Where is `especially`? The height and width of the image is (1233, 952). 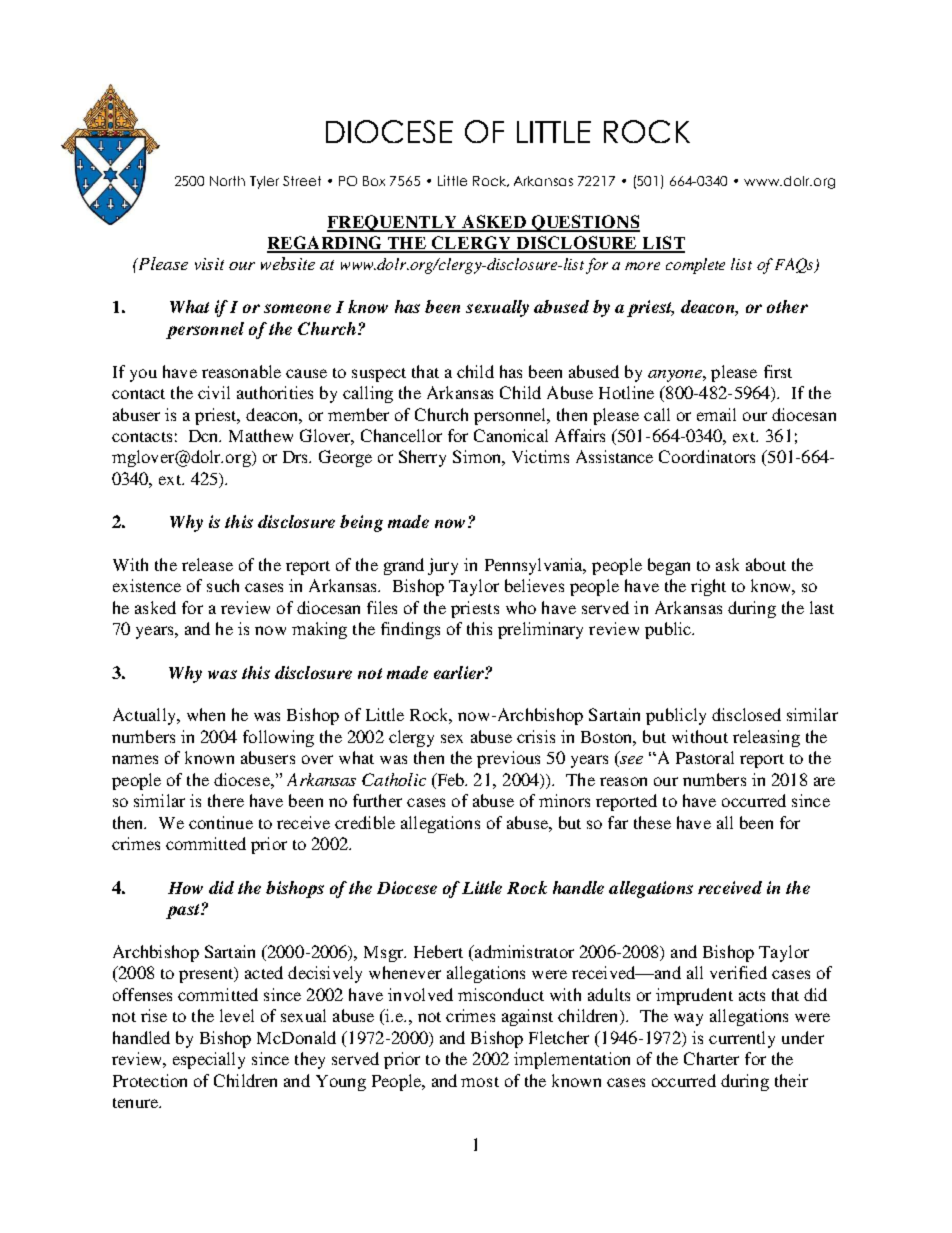
especially is located at coordinates (209, 1060).
